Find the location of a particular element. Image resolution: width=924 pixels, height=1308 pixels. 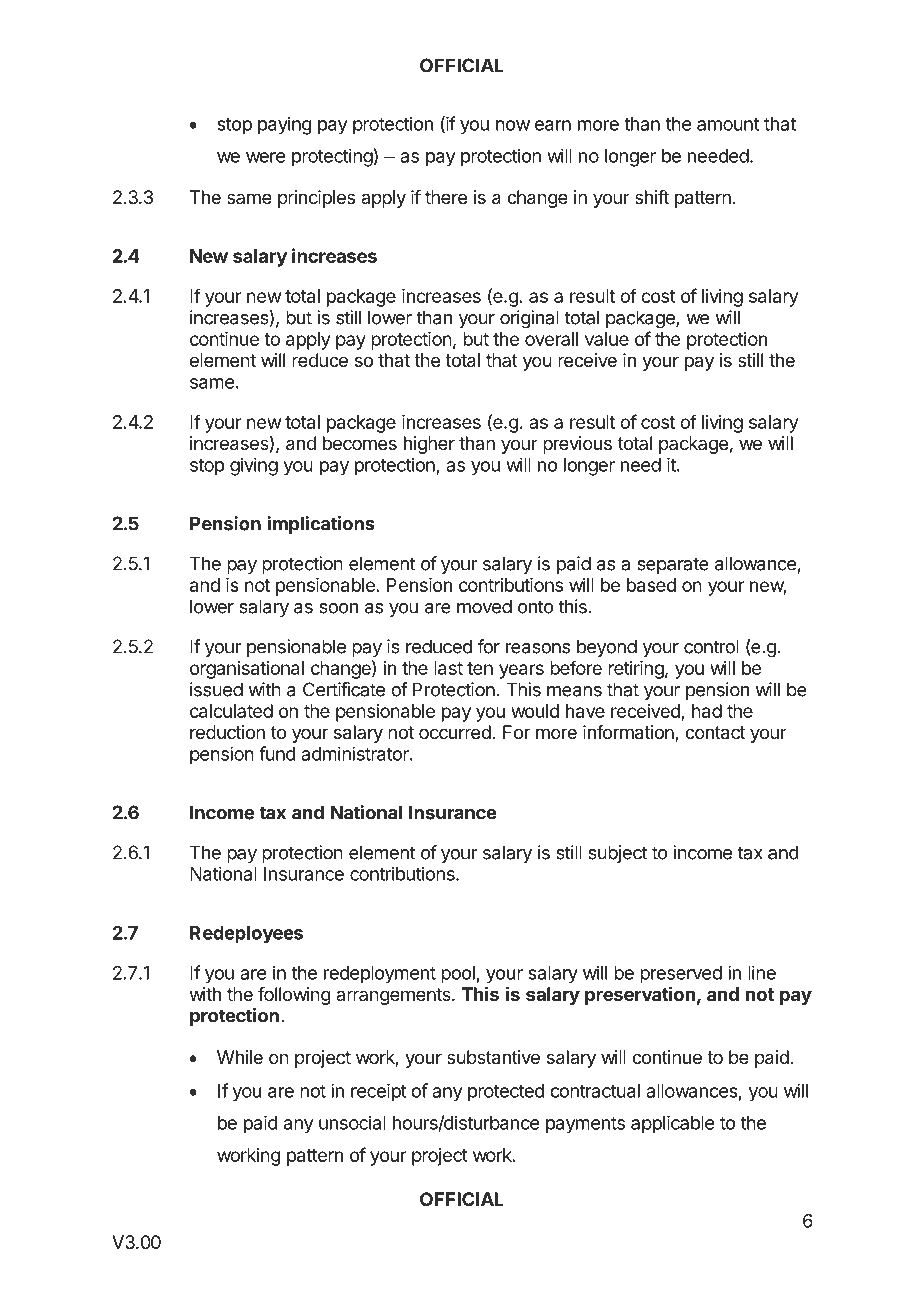

now is located at coordinates (513, 125).
